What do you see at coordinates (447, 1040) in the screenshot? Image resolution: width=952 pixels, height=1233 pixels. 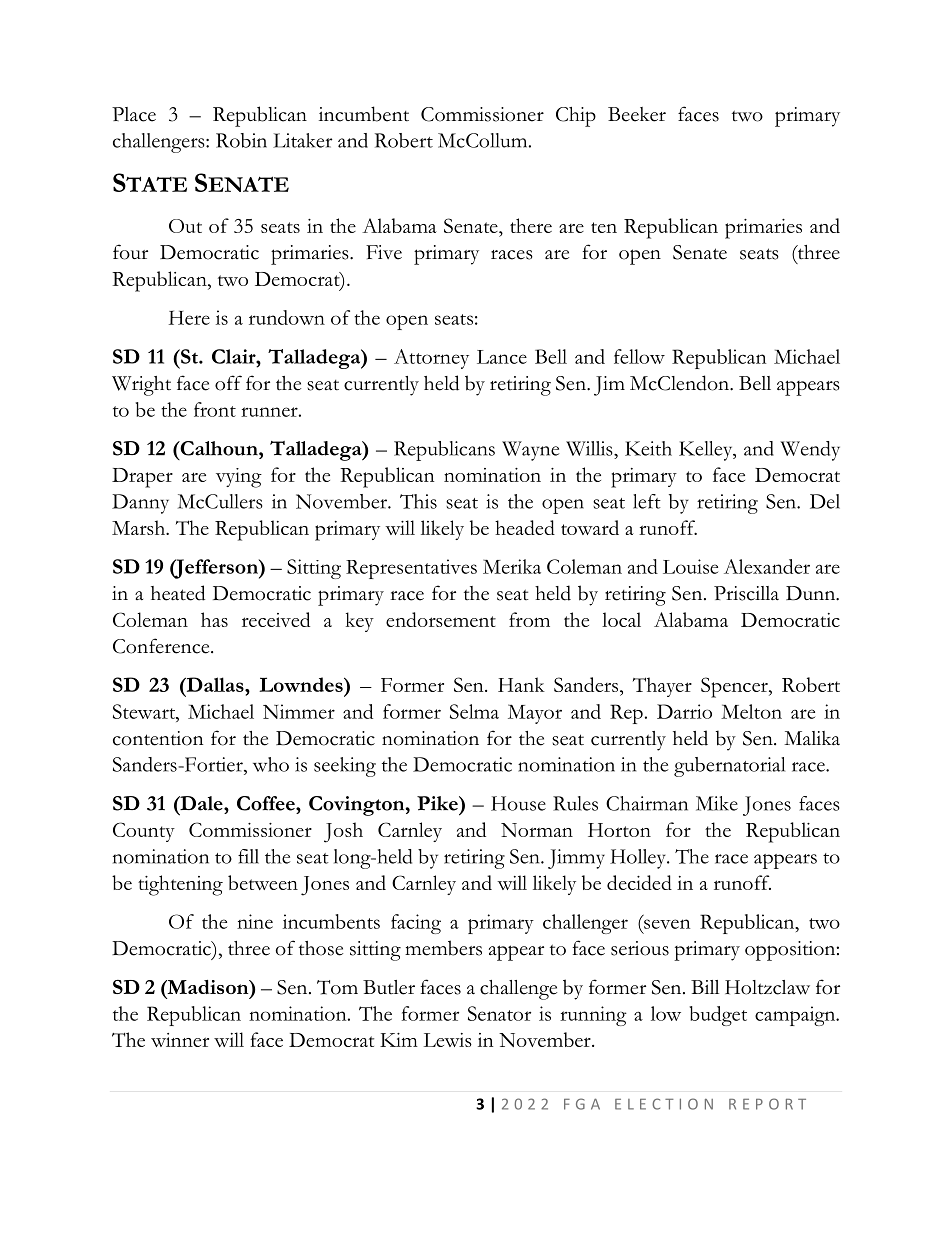 I see `Lewis` at bounding box center [447, 1040].
